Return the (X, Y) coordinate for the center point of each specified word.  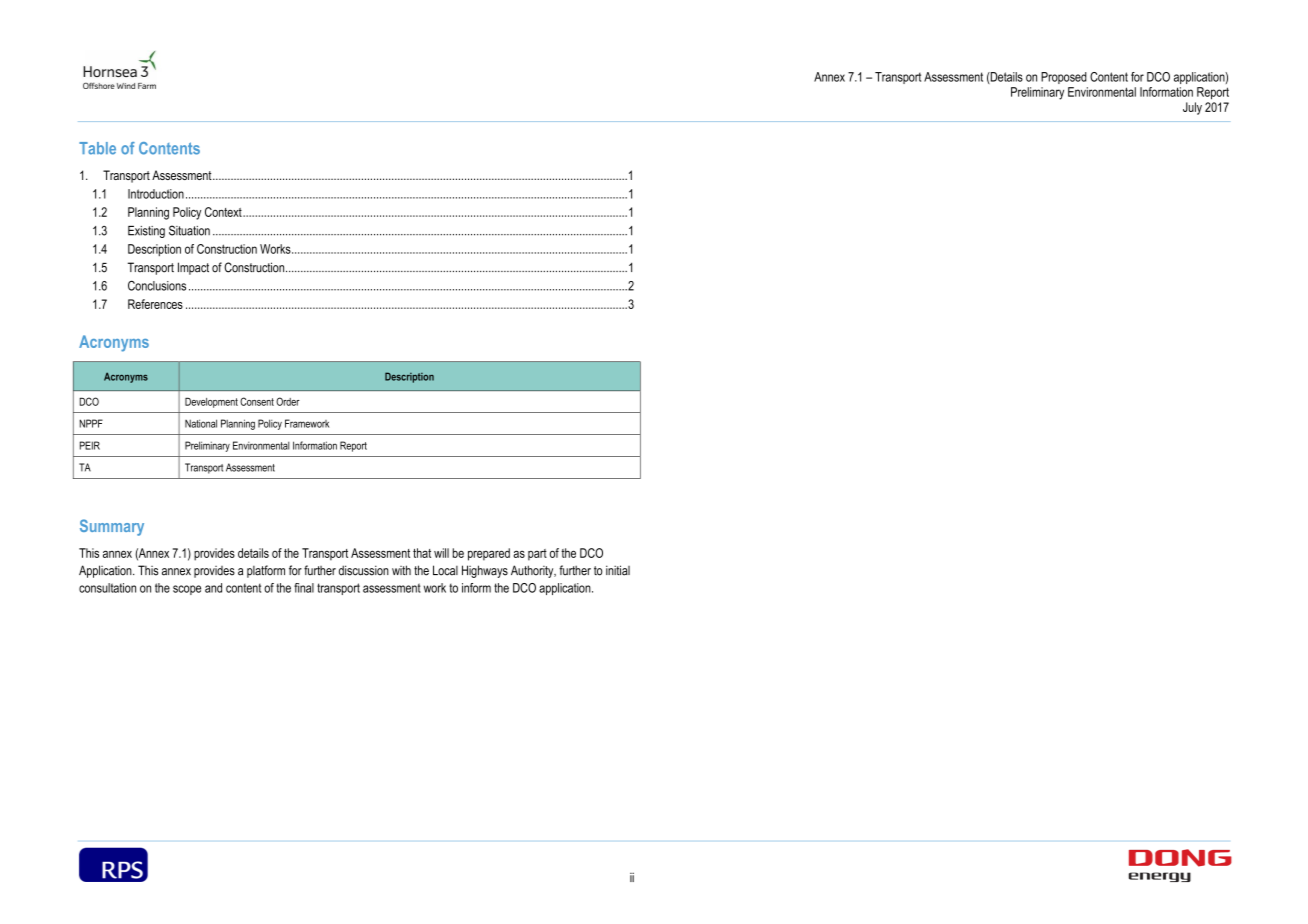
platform (266, 571)
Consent (257, 401)
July (1192, 108)
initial (618, 570)
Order (288, 401)
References (155, 304)
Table (97, 148)
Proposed (1064, 78)
